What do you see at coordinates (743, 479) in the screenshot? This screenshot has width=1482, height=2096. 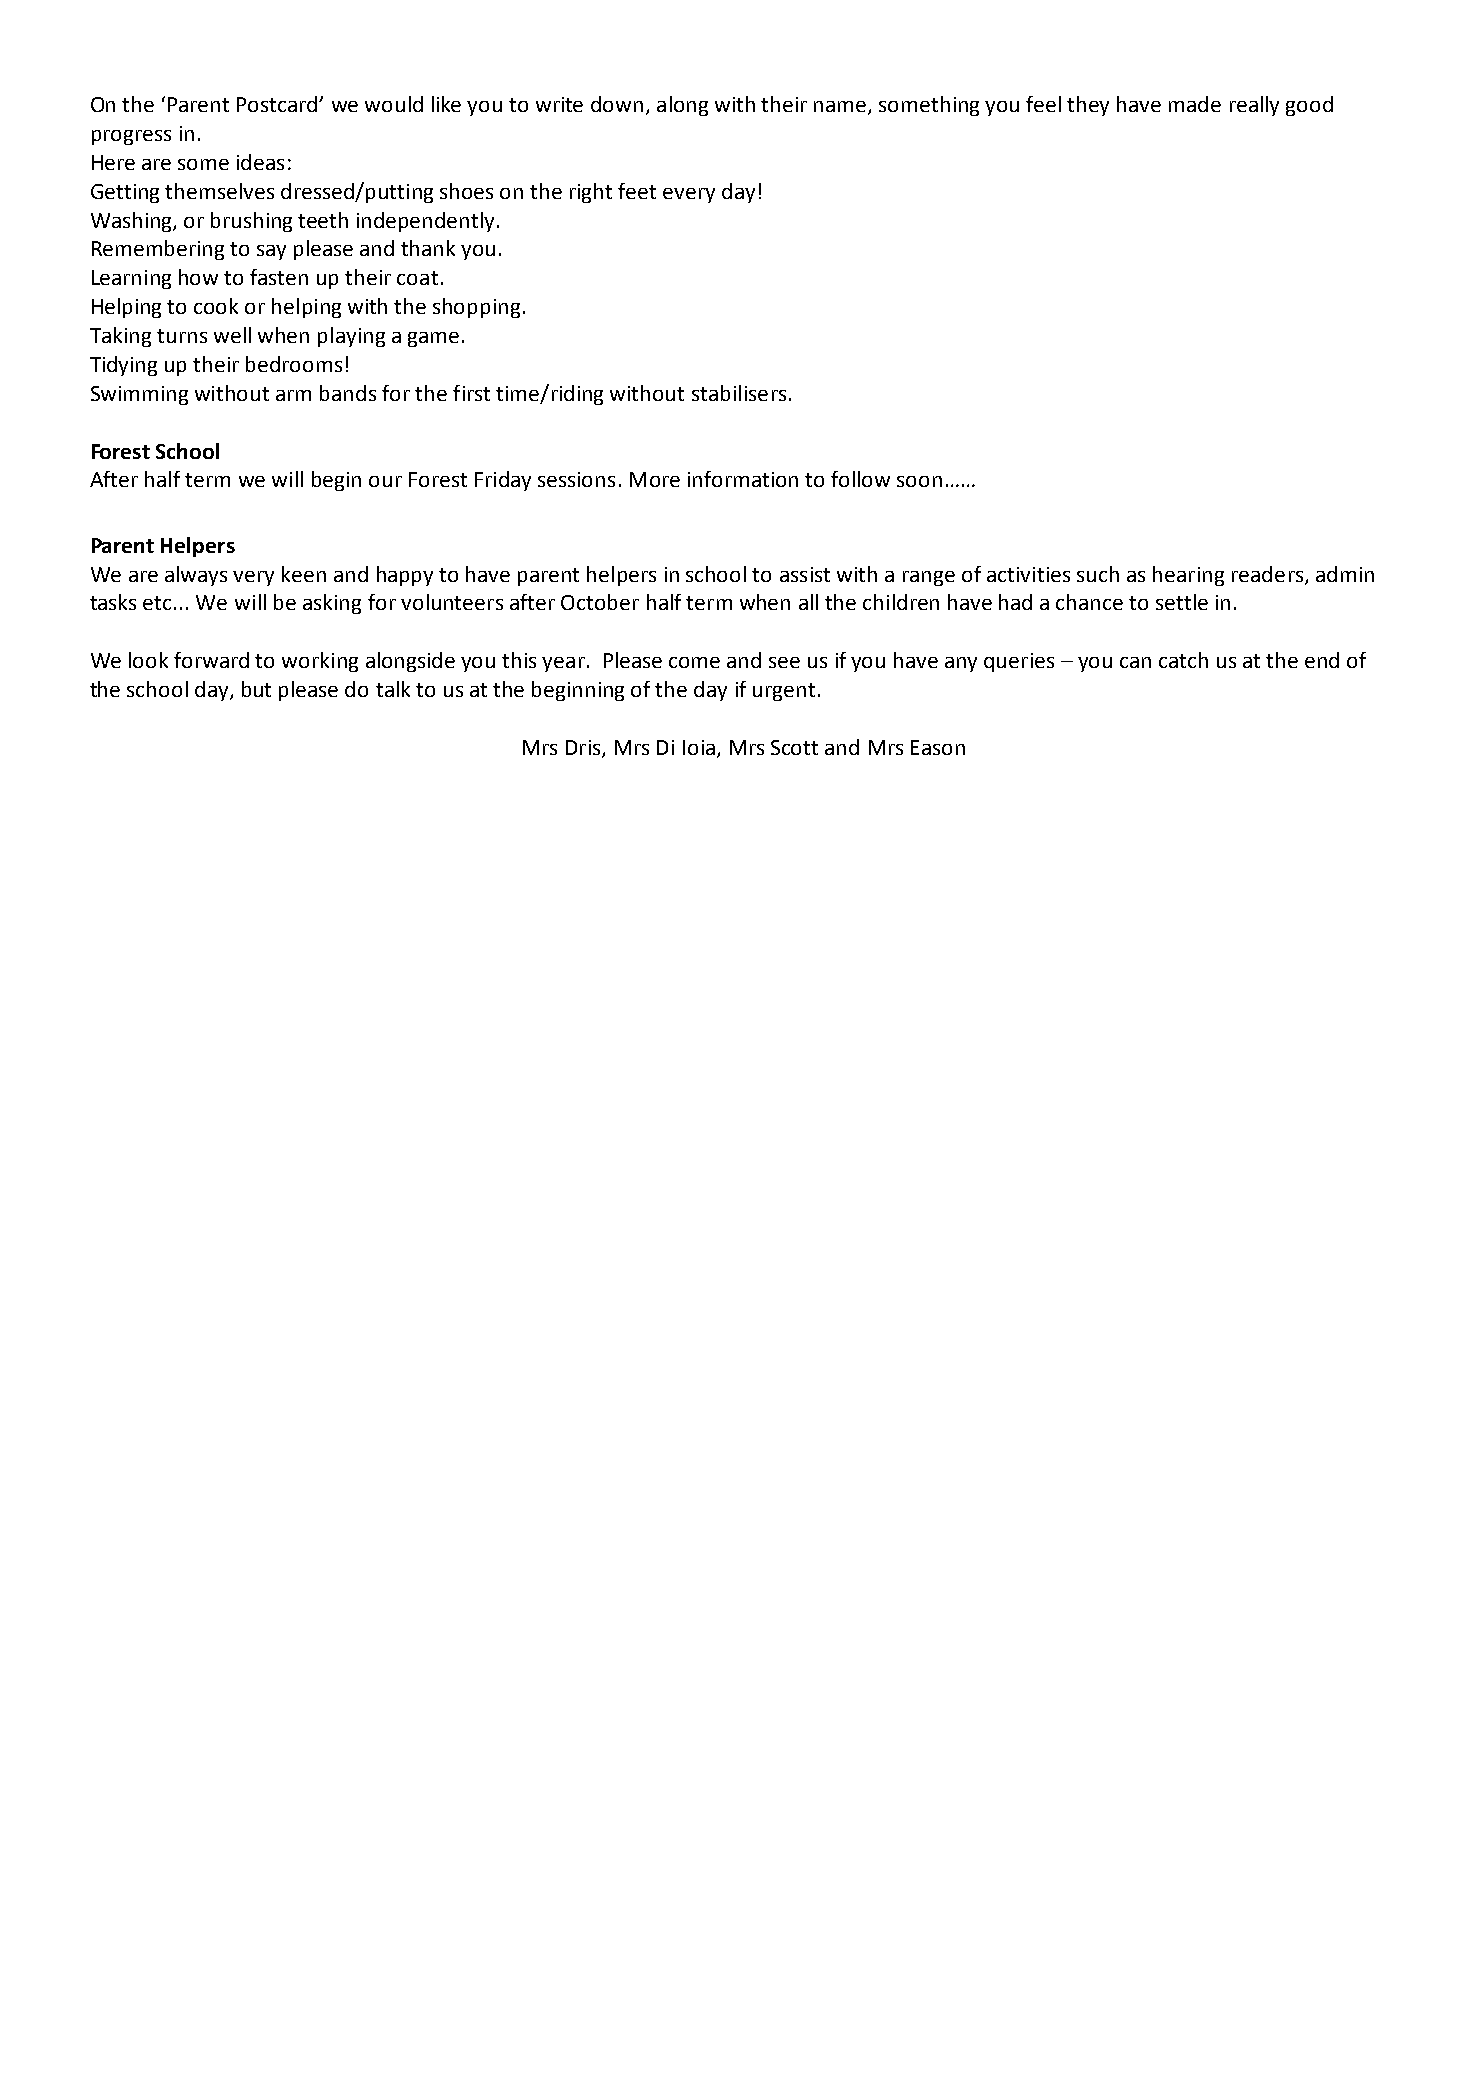 I see `information` at bounding box center [743, 479].
